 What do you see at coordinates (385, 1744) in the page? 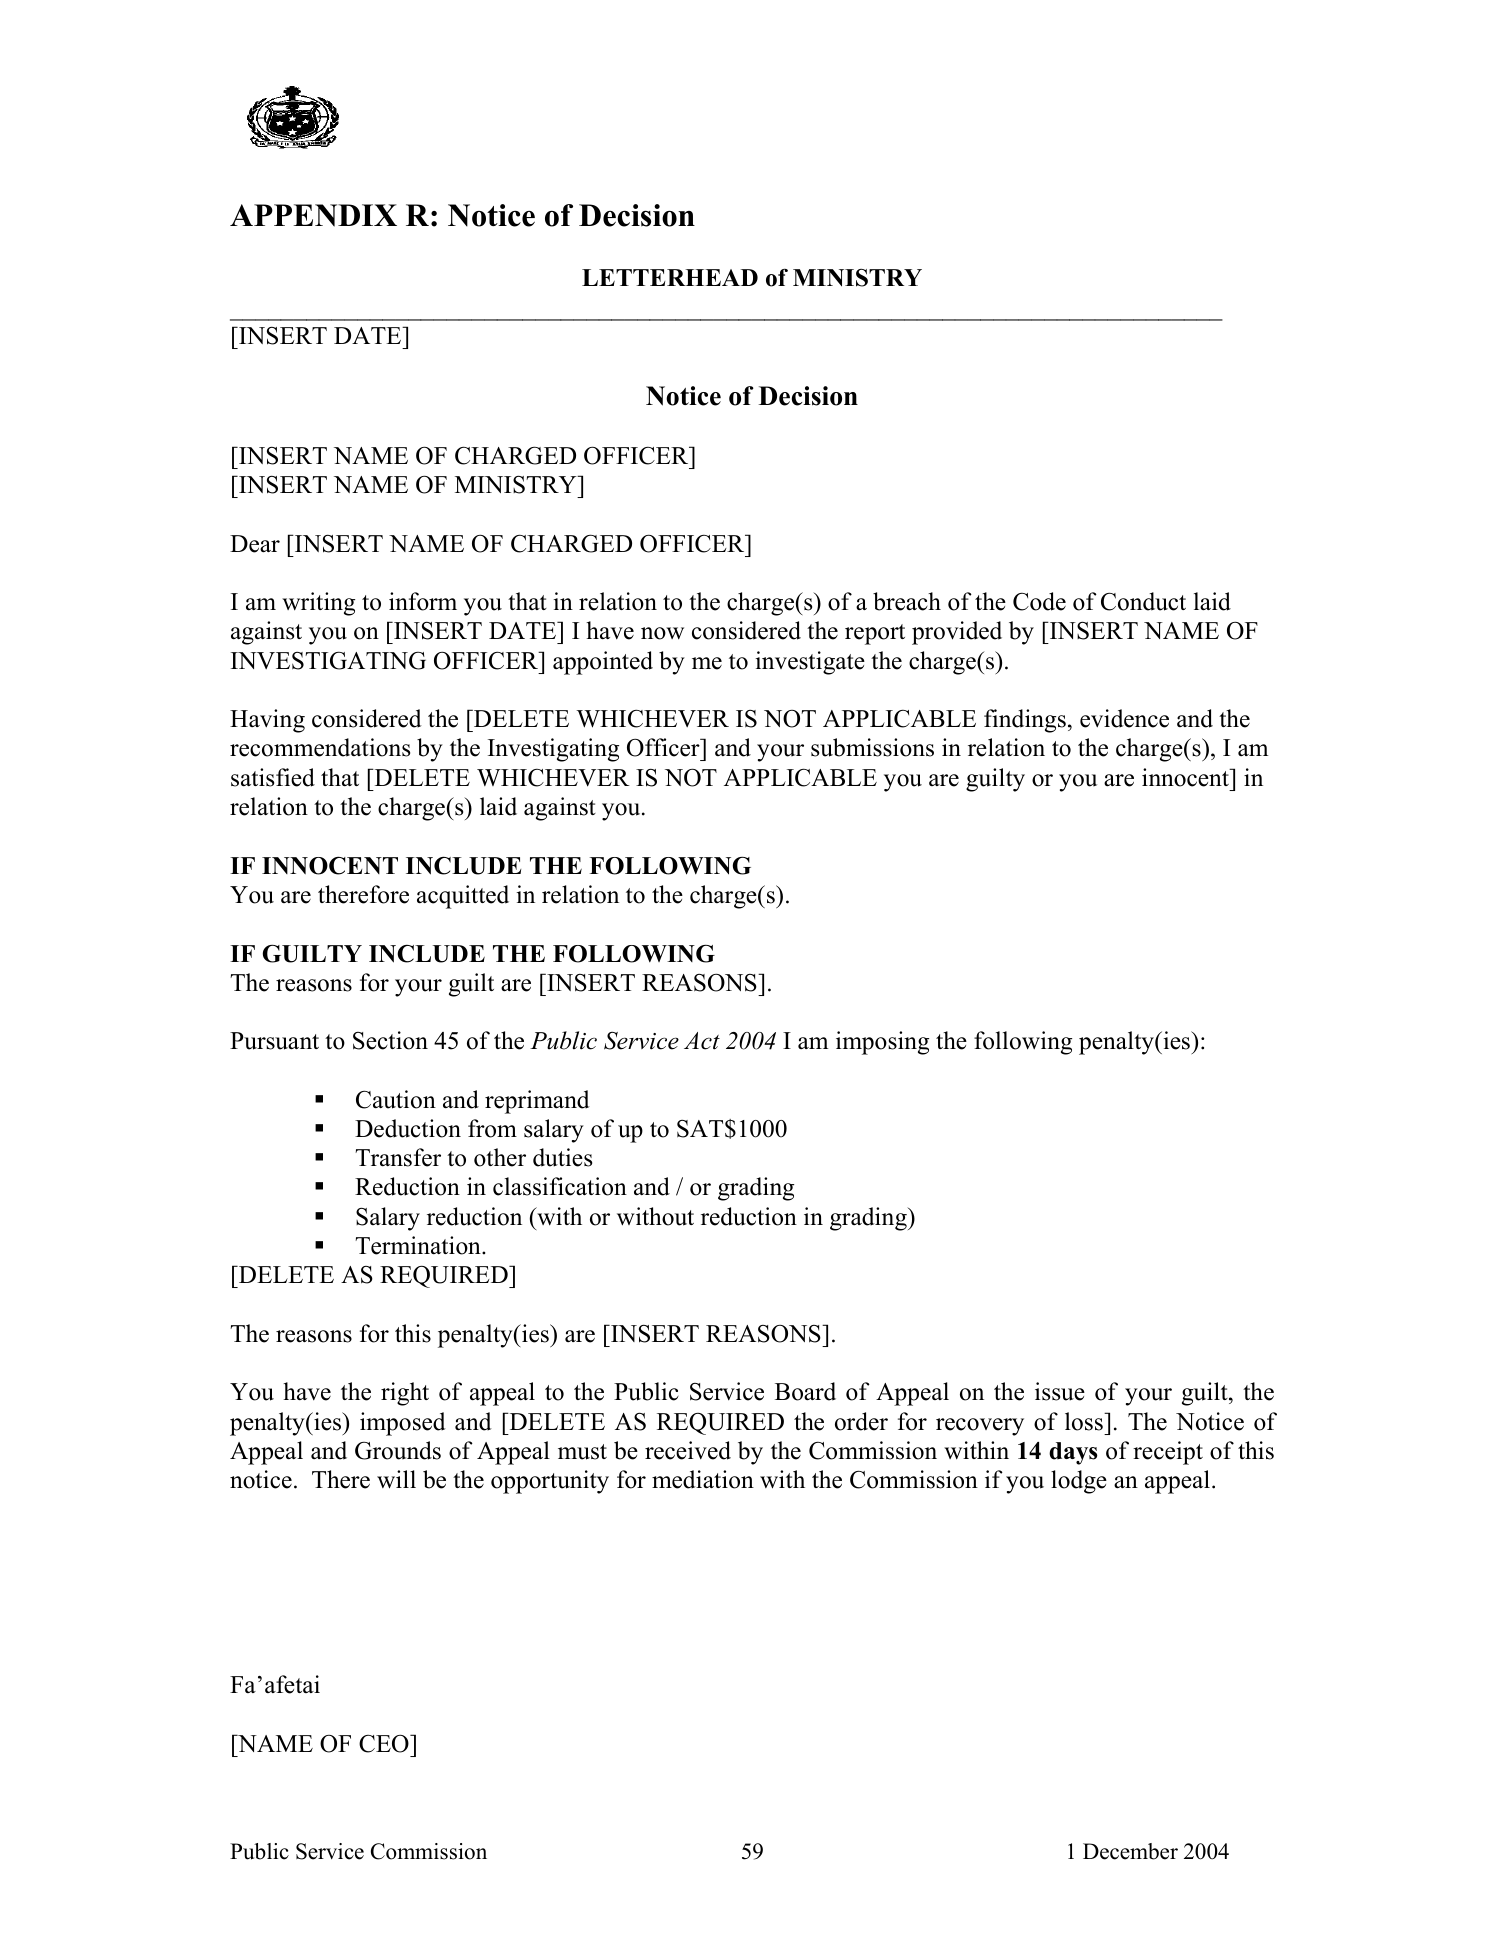
I see `CEO` at bounding box center [385, 1744].
